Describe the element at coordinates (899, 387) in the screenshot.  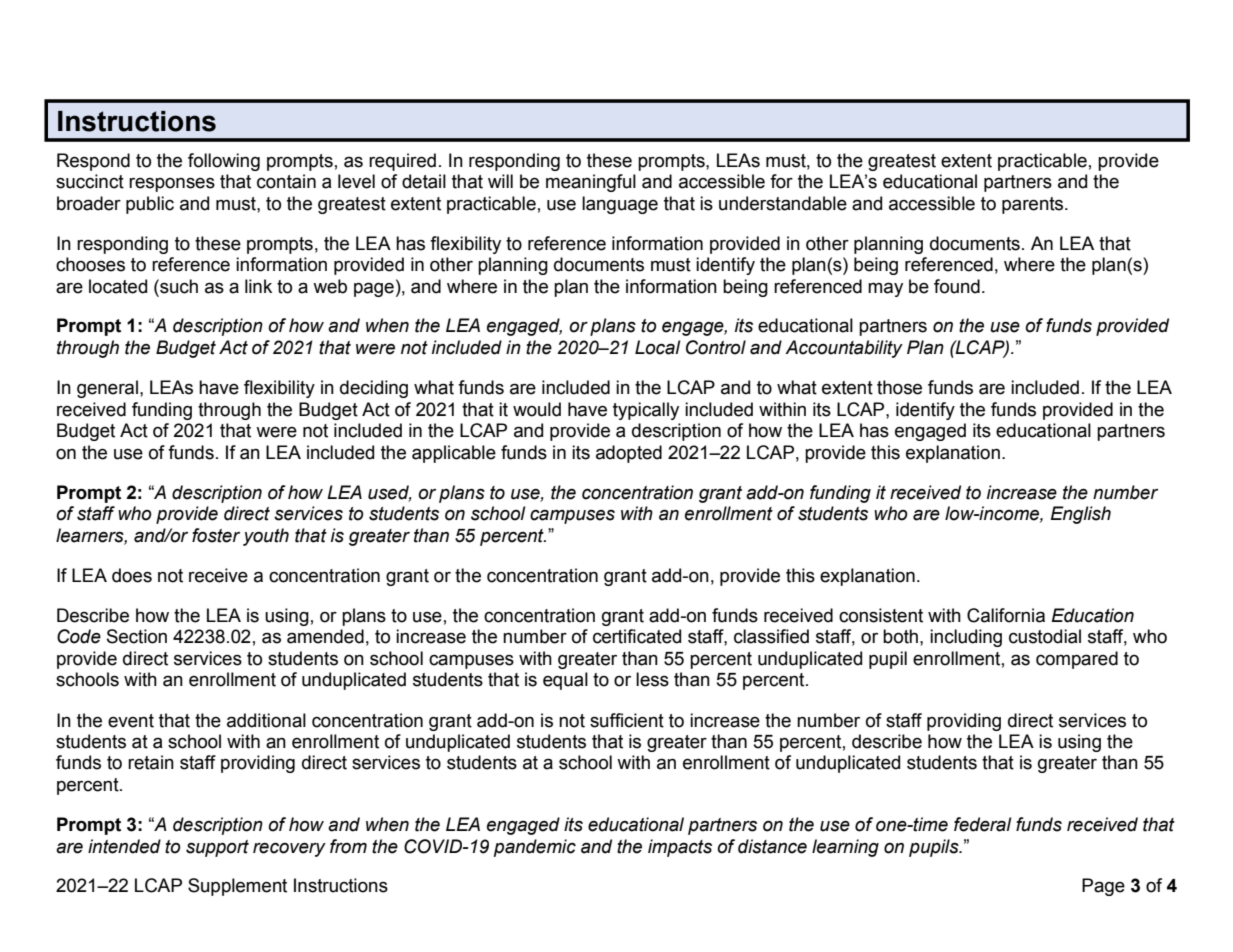
I see `those` at that location.
